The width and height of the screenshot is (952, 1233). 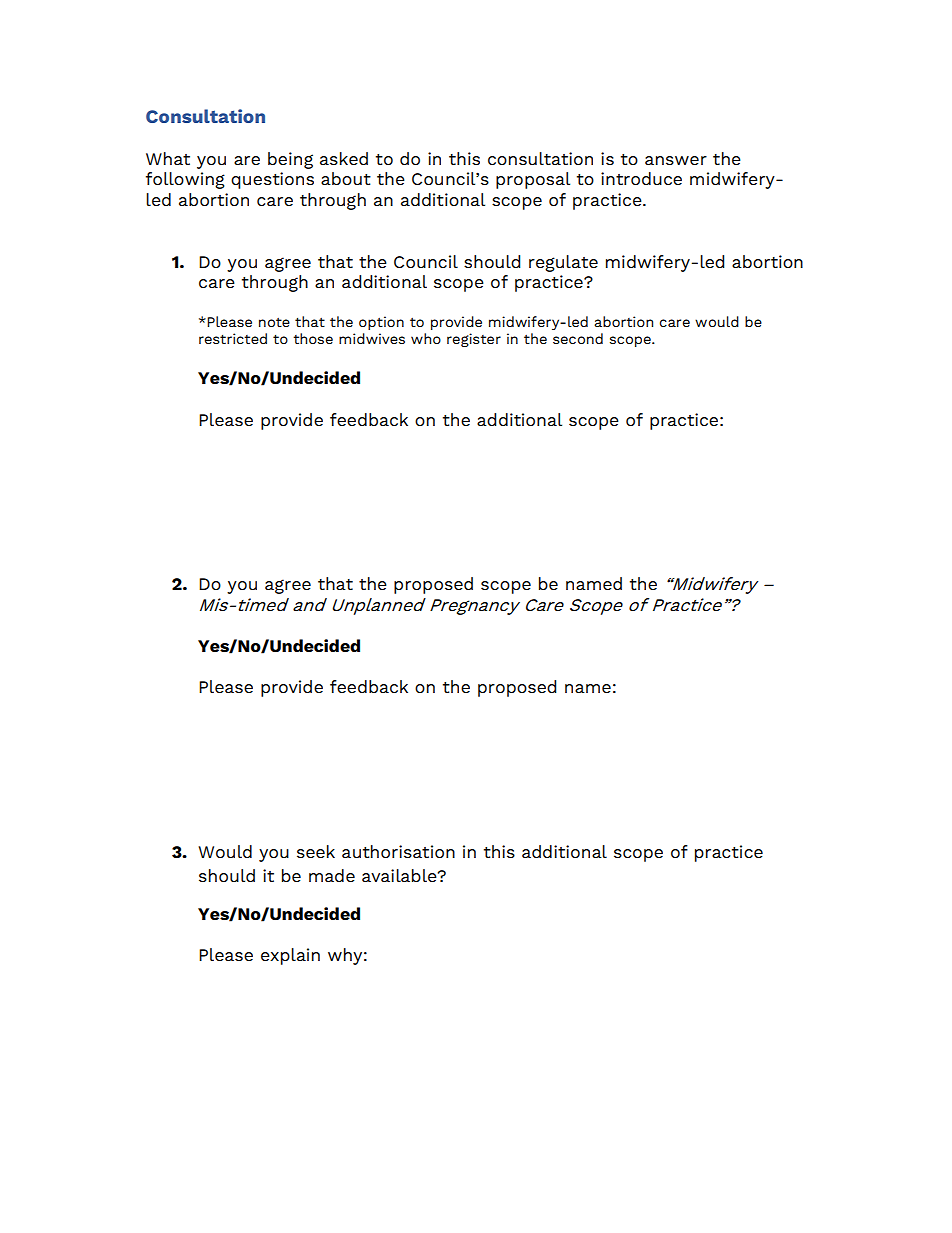 What do you see at coordinates (578, 338) in the screenshot?
I see `second` at bounding box center [578, 338].
